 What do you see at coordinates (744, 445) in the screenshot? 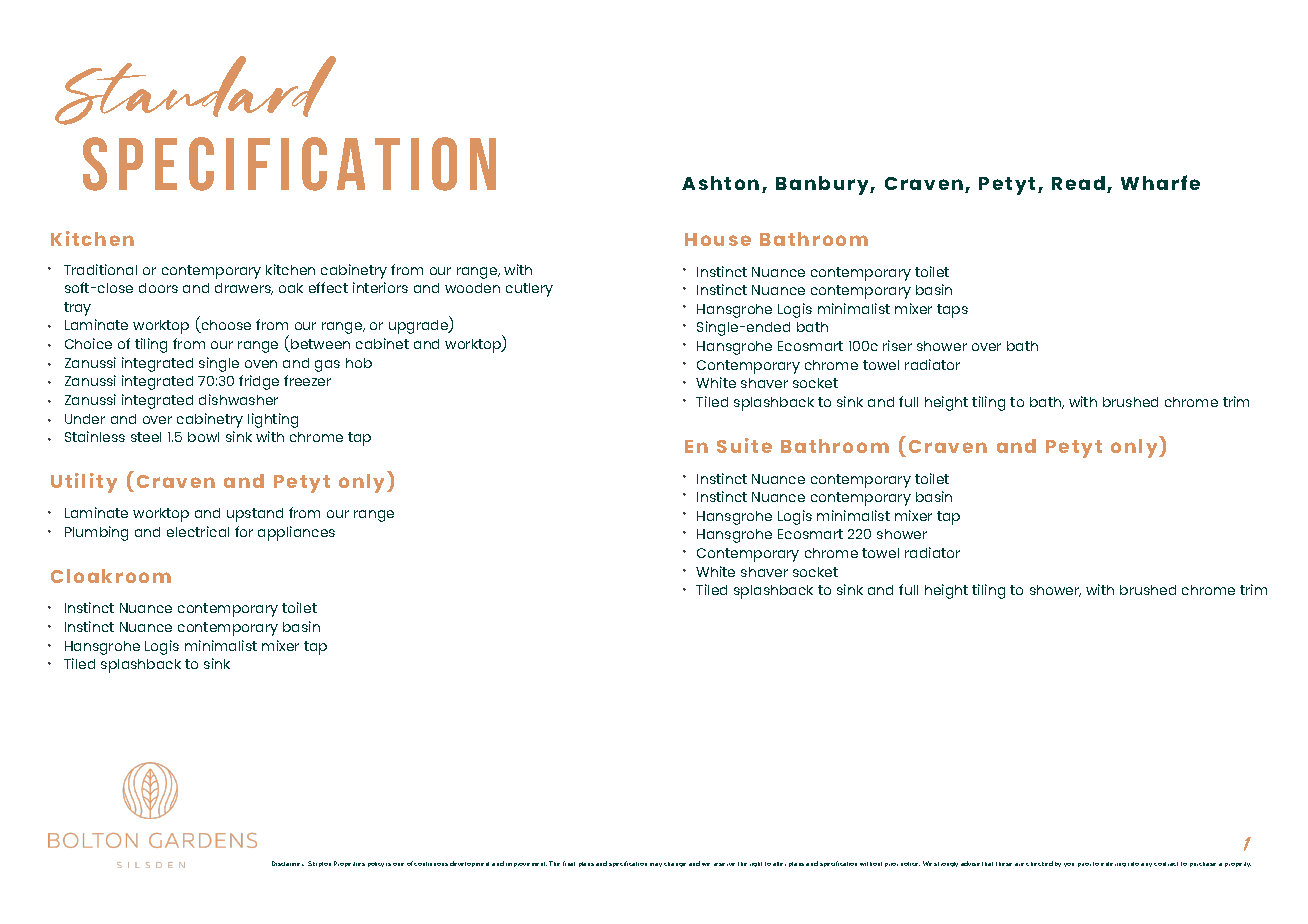
I see `Suite` at bounding box center [744, 445].
